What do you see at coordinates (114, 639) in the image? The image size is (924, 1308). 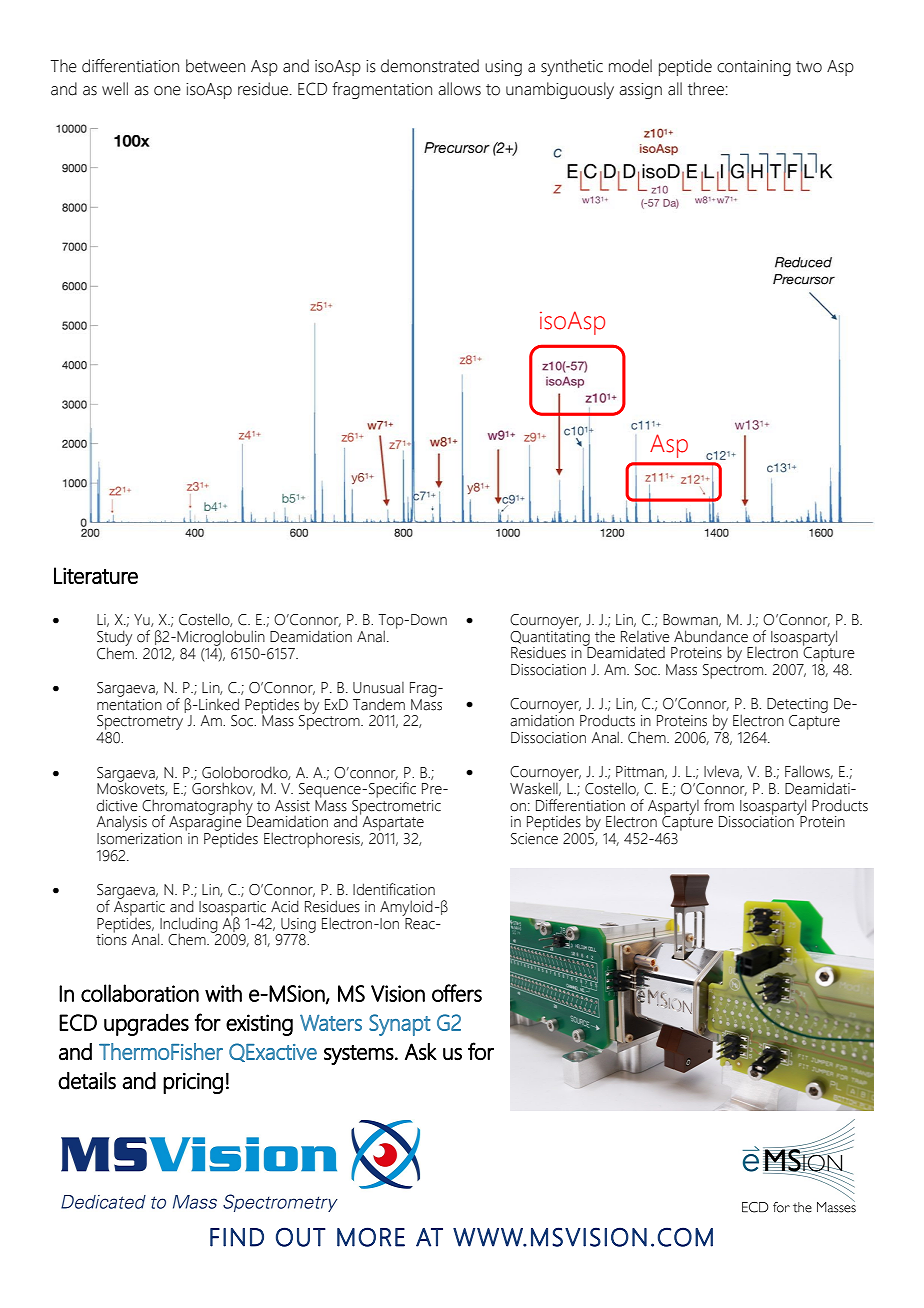 I see `Study` at bounding box center [114, 639].
